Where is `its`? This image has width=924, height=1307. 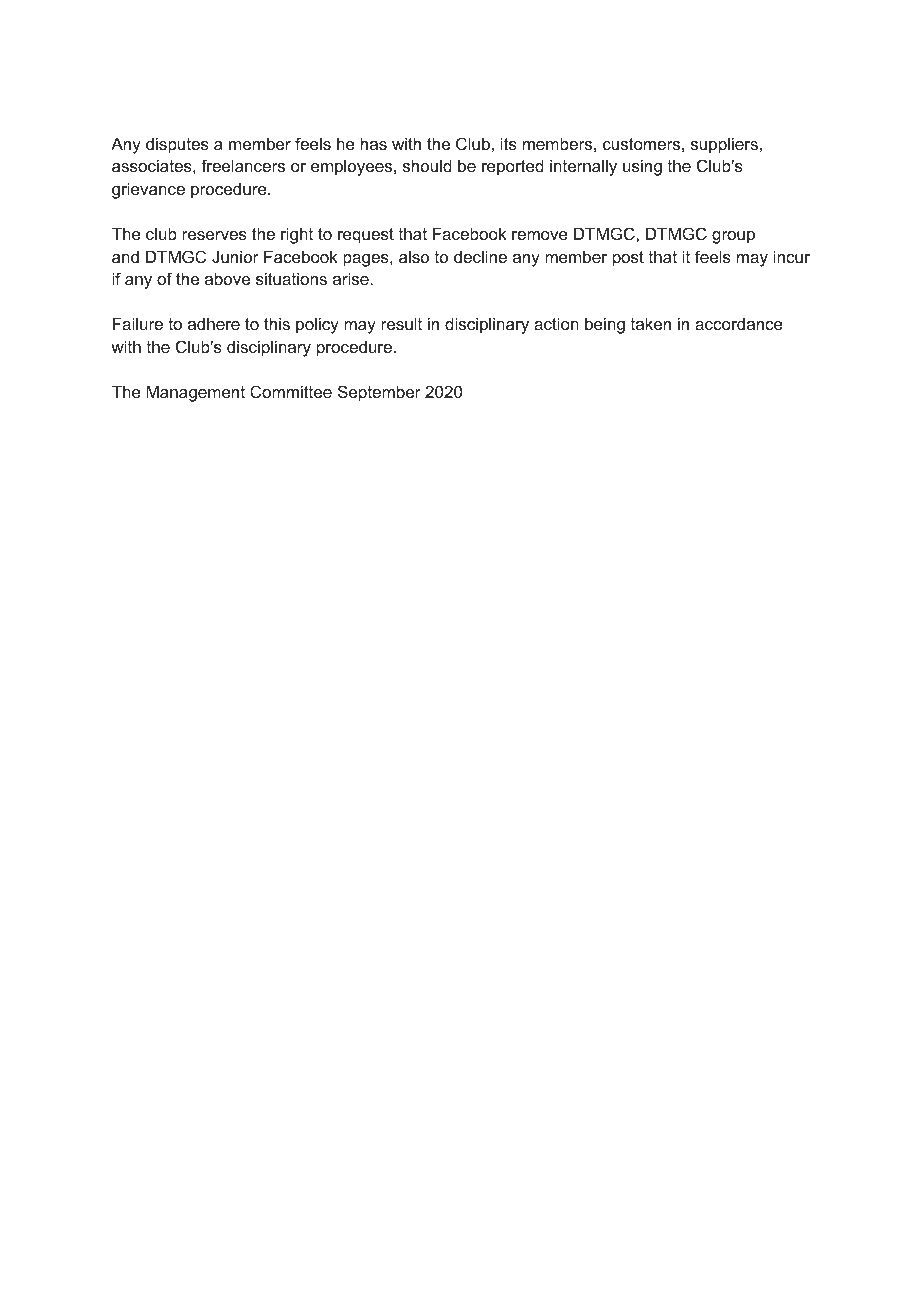 its is located at coordinates (509, 143).
